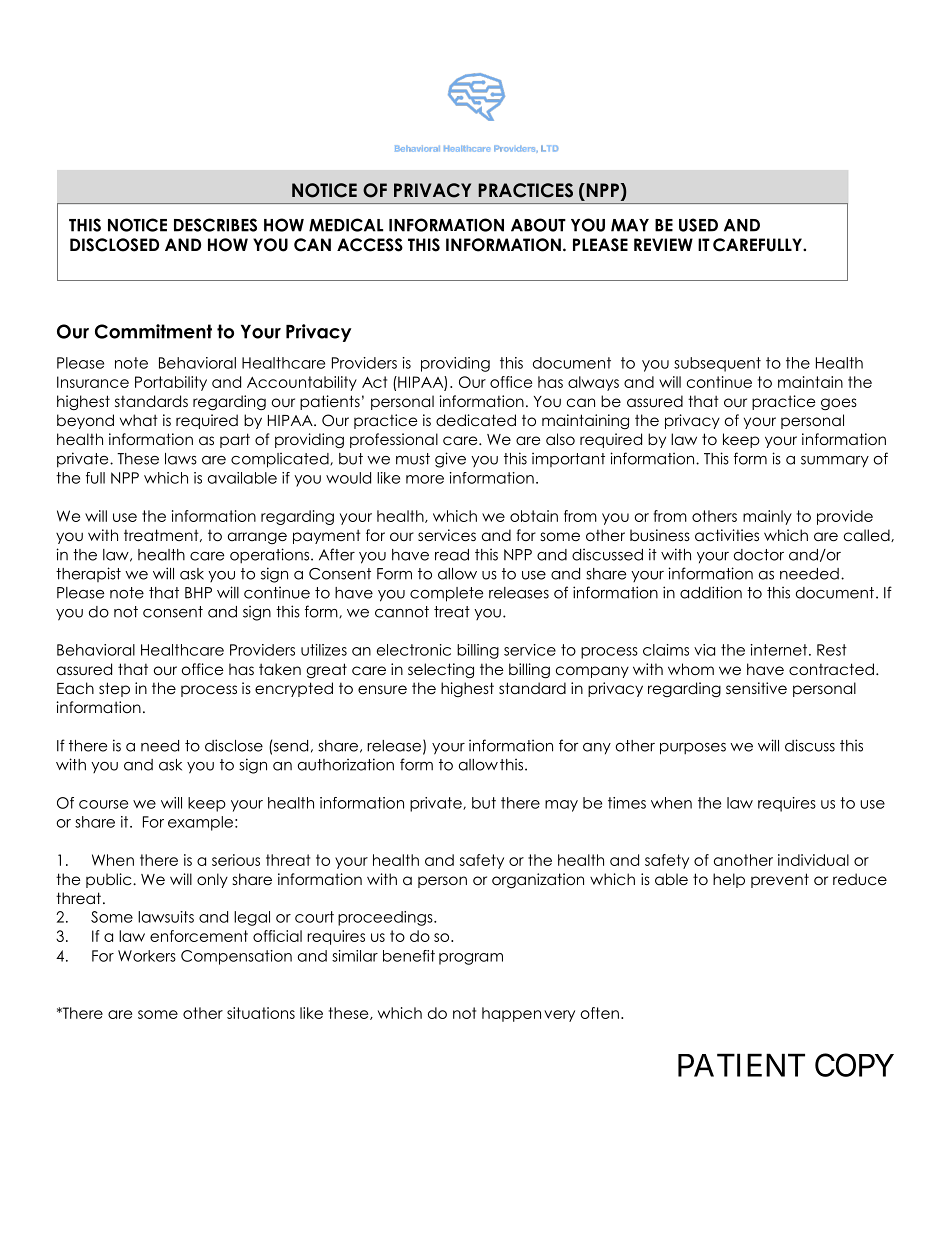  What do you see at coordinates (215, 225) in the page?
I see `DESCRIBES` at bounding box center [215, 225].
